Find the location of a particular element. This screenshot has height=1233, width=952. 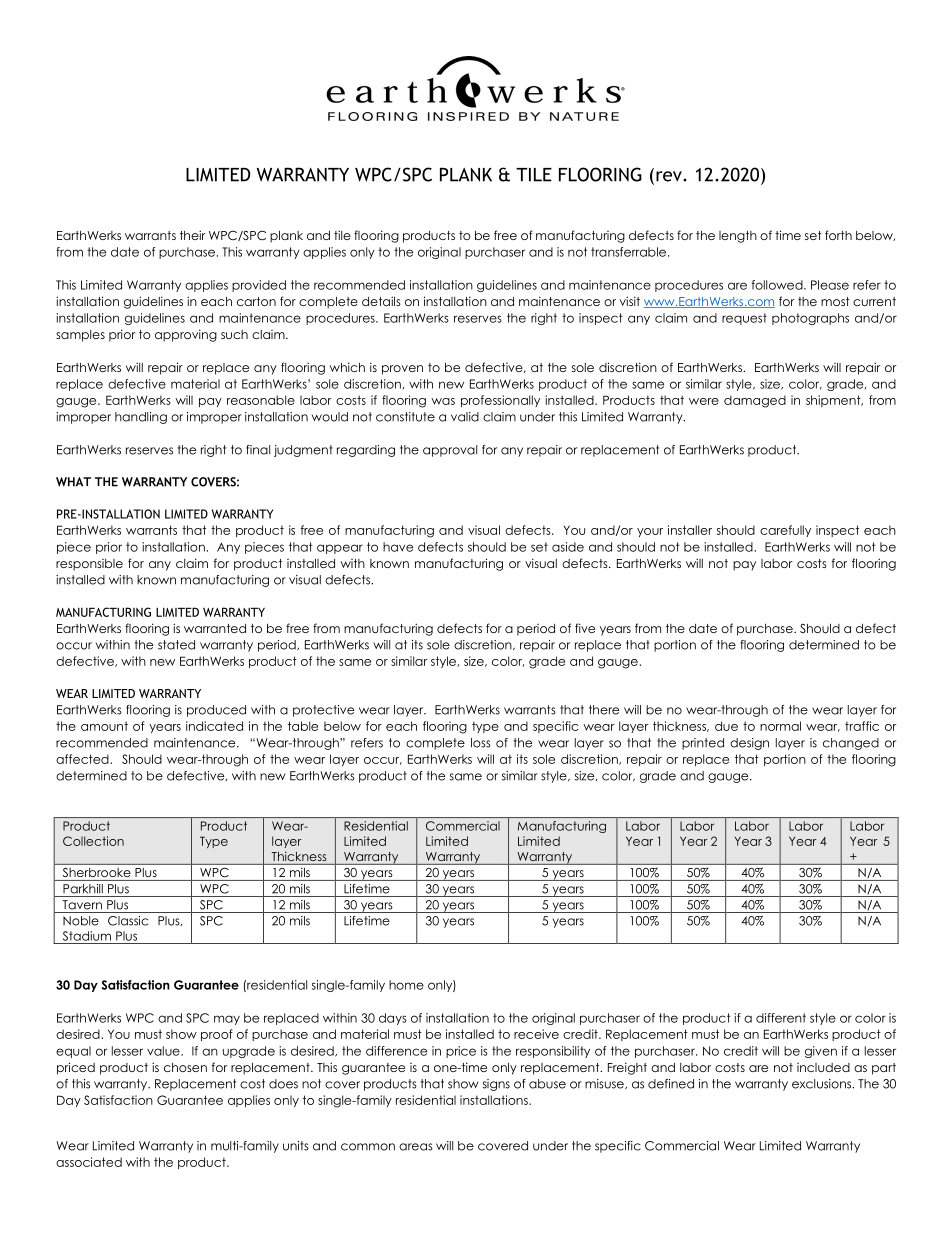

associated is located at coordinates (89, 1162).
